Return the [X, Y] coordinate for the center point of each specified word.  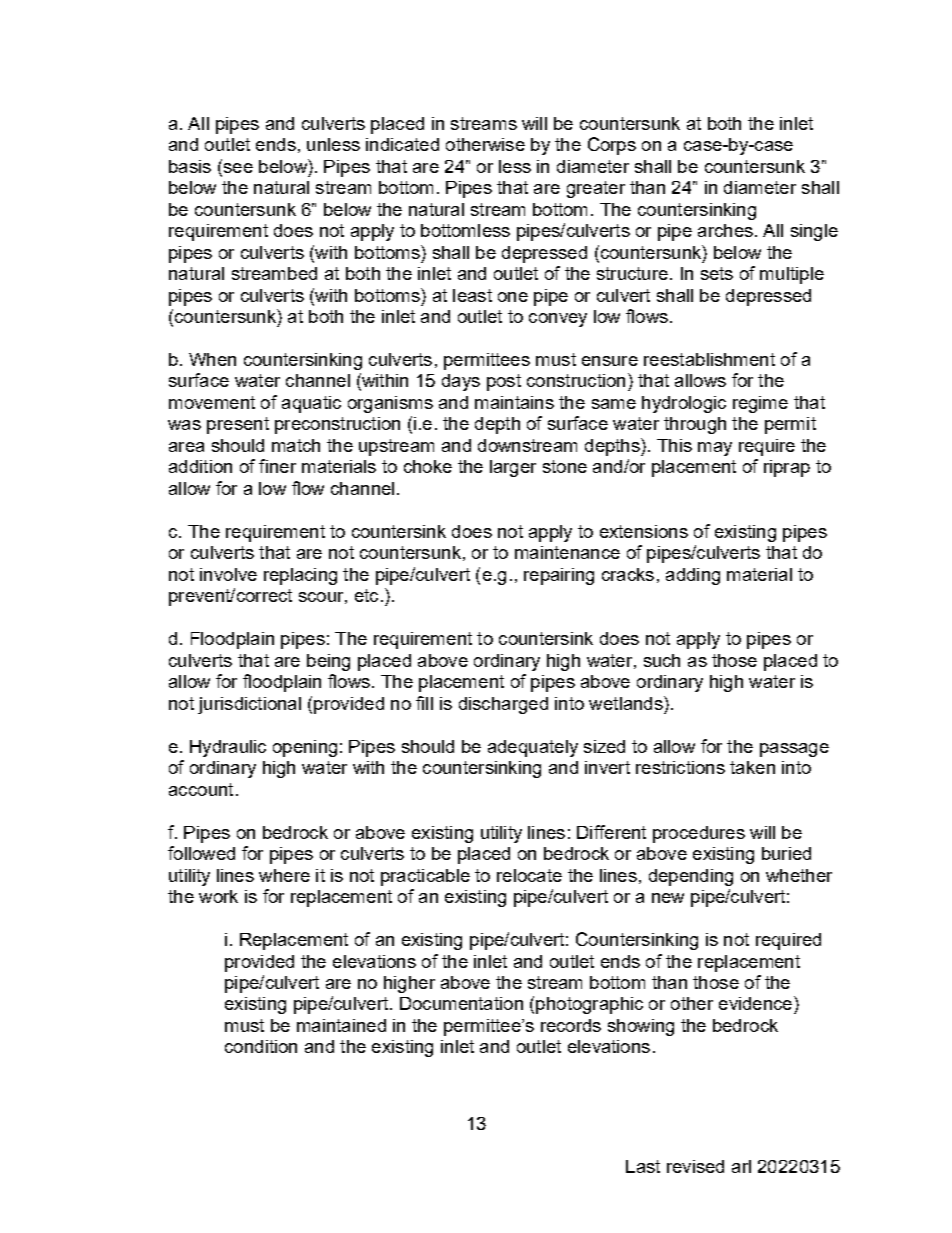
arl [741, 1166]
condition [261, 1046]
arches [725, 230]
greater [596, 189]
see [237, 166]
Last [643, 1166]
